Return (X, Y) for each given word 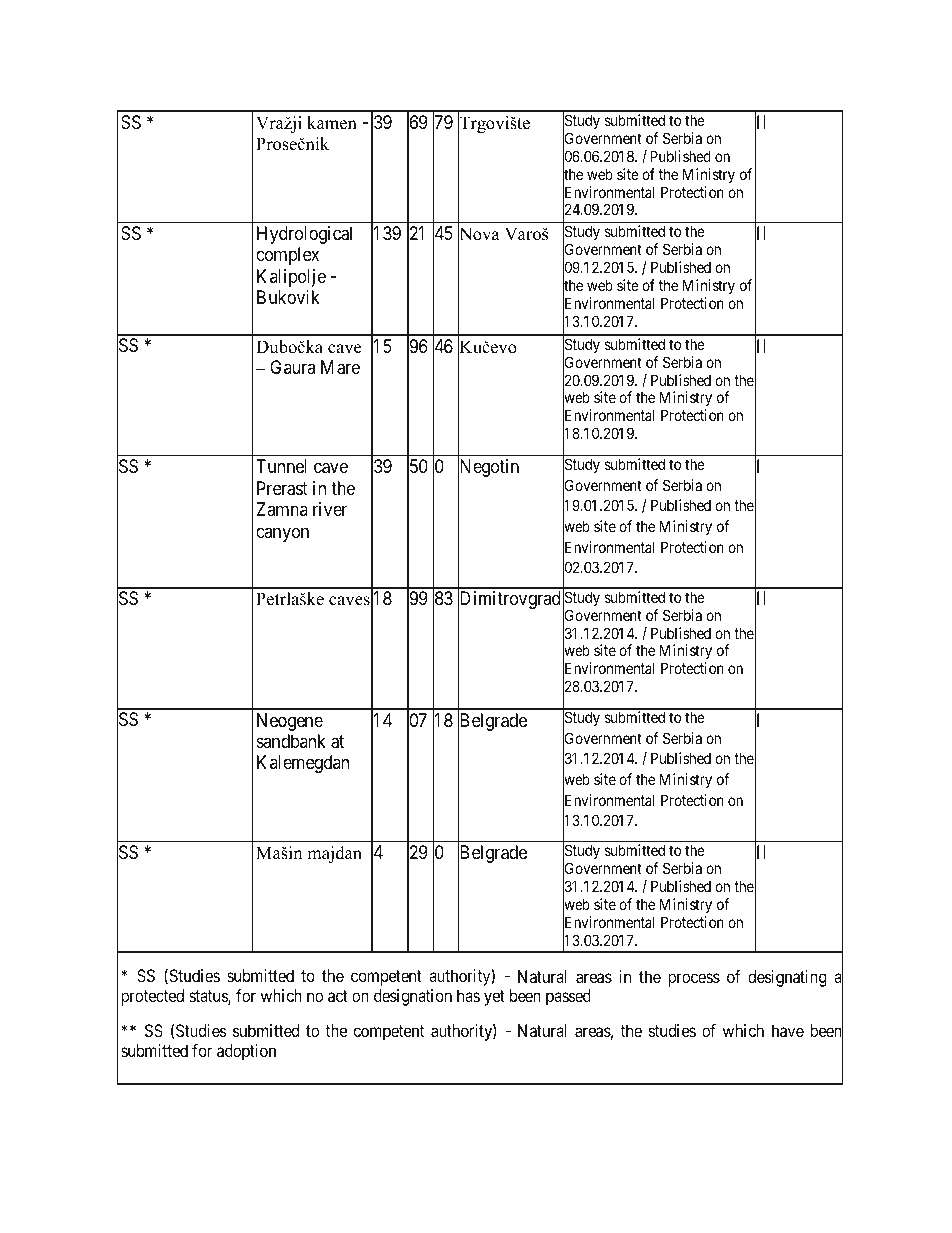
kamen (332, 123)
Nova (479, 234)
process (694, 980)
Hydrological (304, 235)
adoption (246, 1052)
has (468, 995)
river (330, 509)
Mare (340, 367)
